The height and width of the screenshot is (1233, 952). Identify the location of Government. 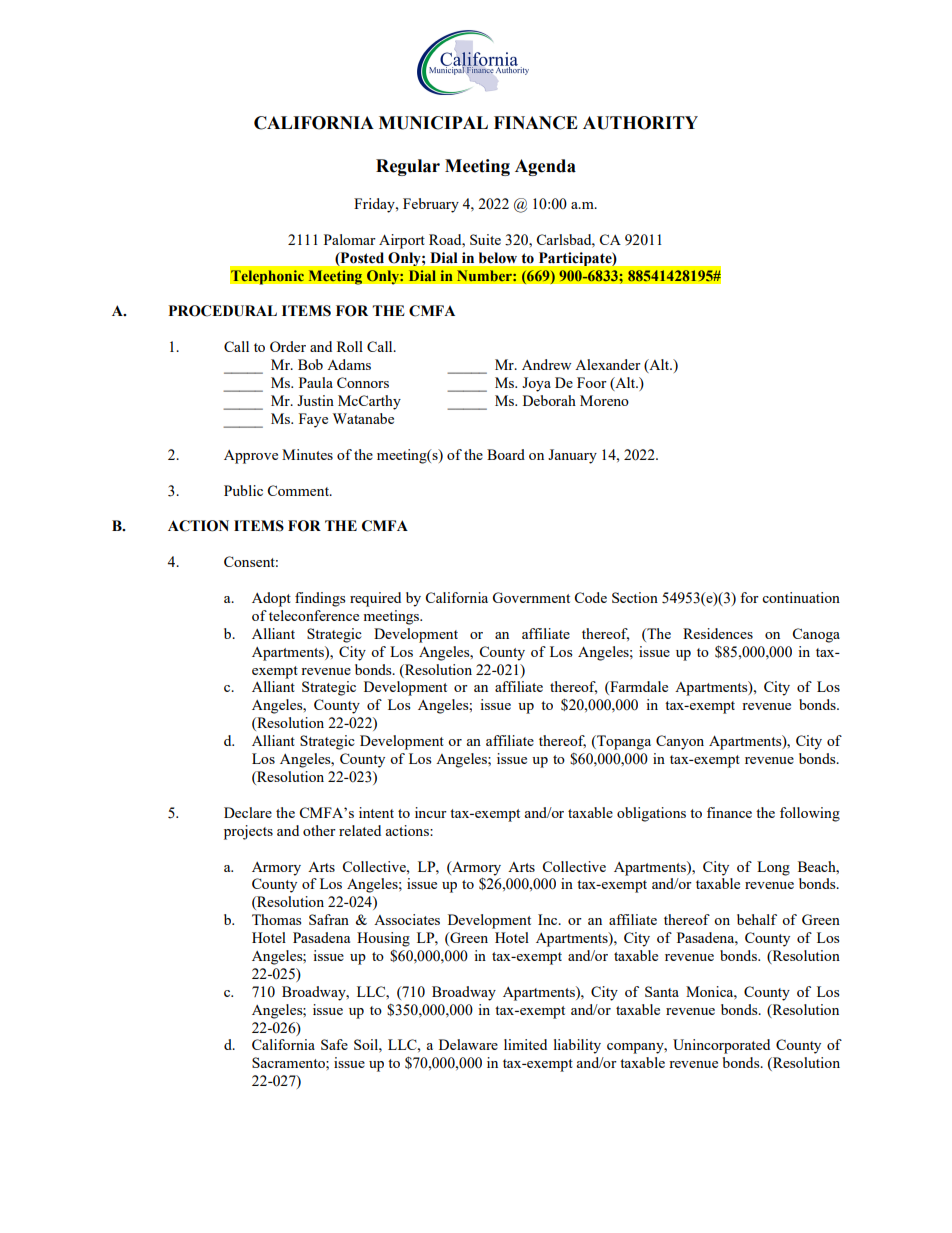
(531, 597).
